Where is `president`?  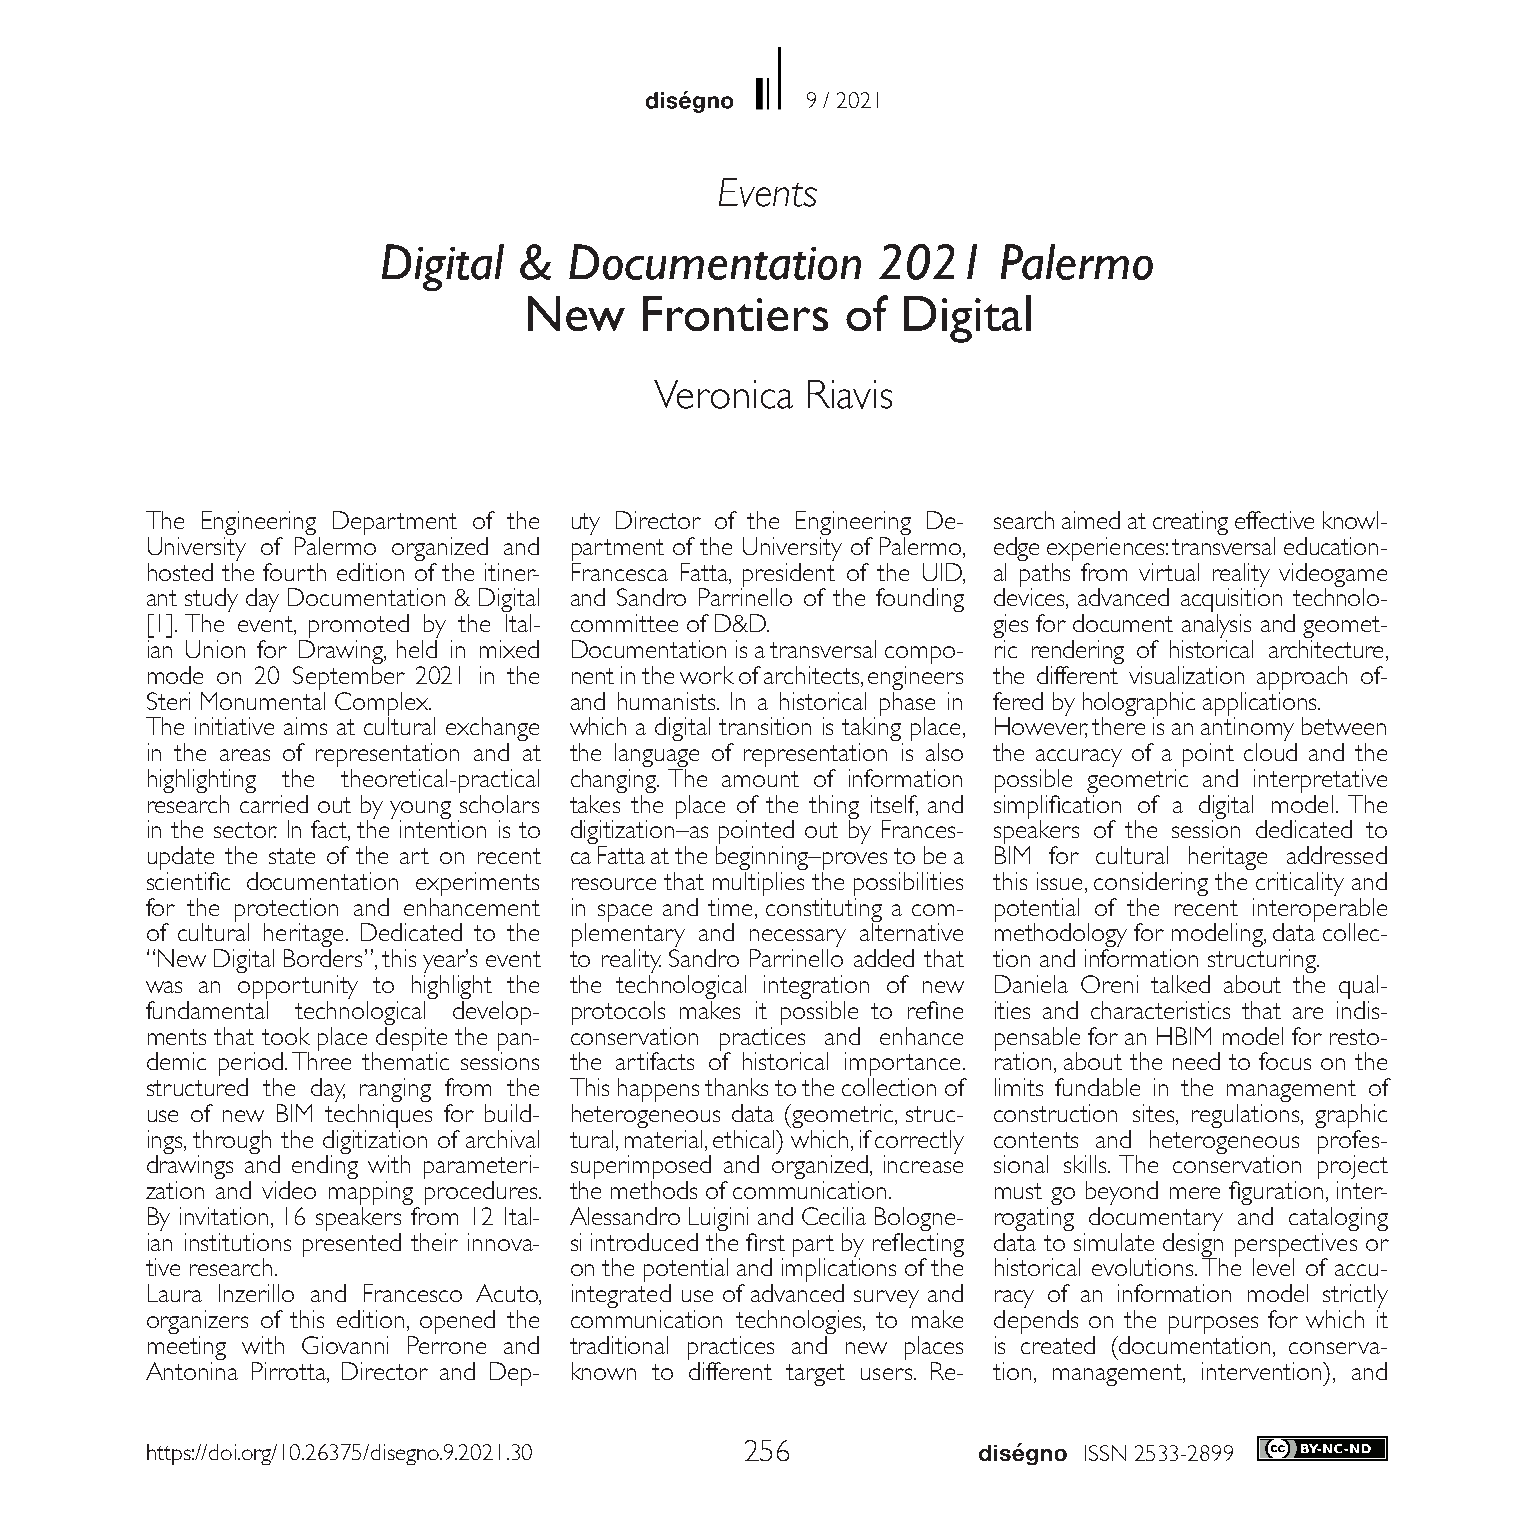
president is located at coordinates (788, 576).
